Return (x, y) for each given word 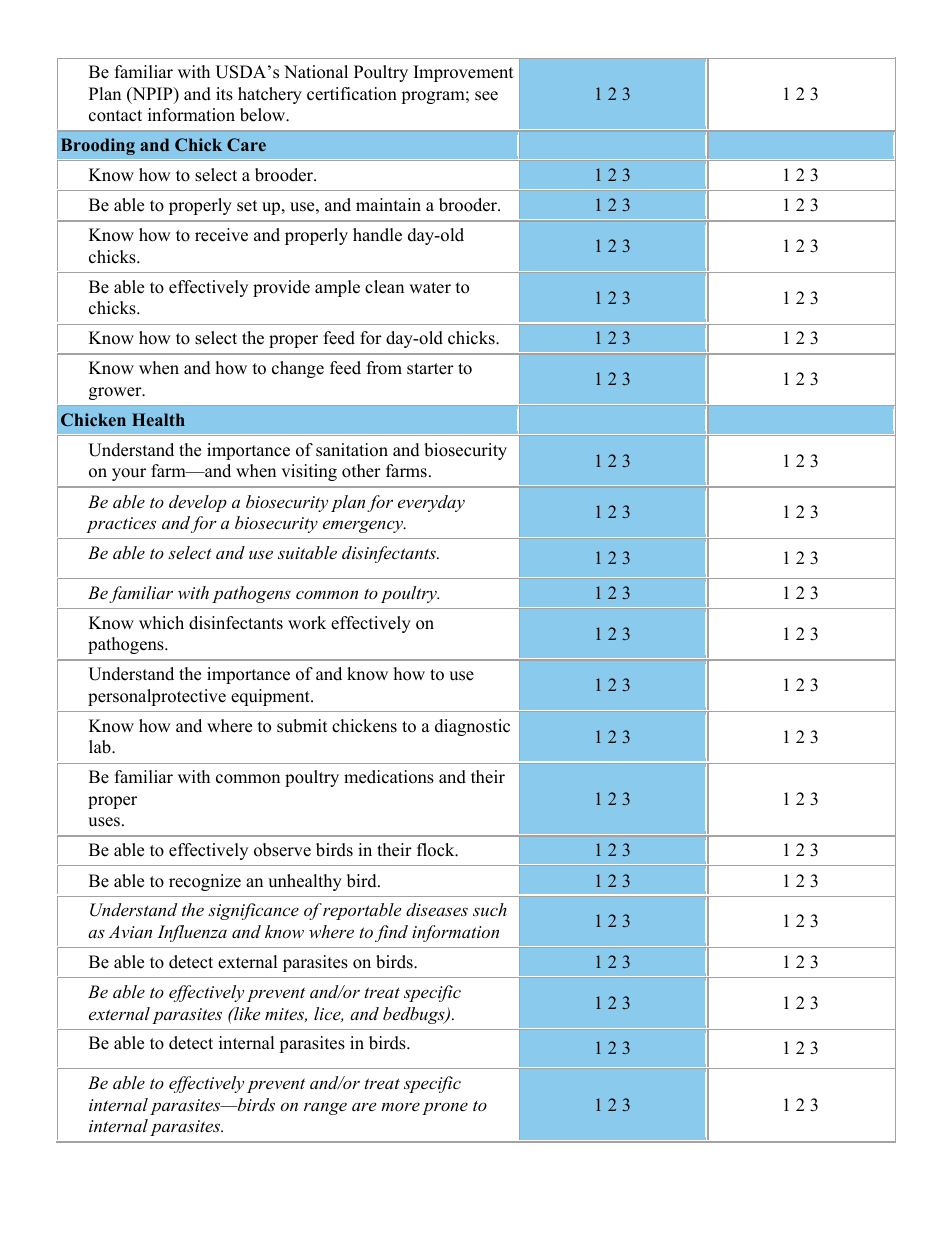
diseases (437, 909)
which (161, 623)
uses (104, 822)
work (307, 623)
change (298, 369)
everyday (431, 503)
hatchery (270, 95)
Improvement (464, 73)
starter (430, 369)
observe (282, 850)
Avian (130, 931)
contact (115, 116)
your (129, 474)
